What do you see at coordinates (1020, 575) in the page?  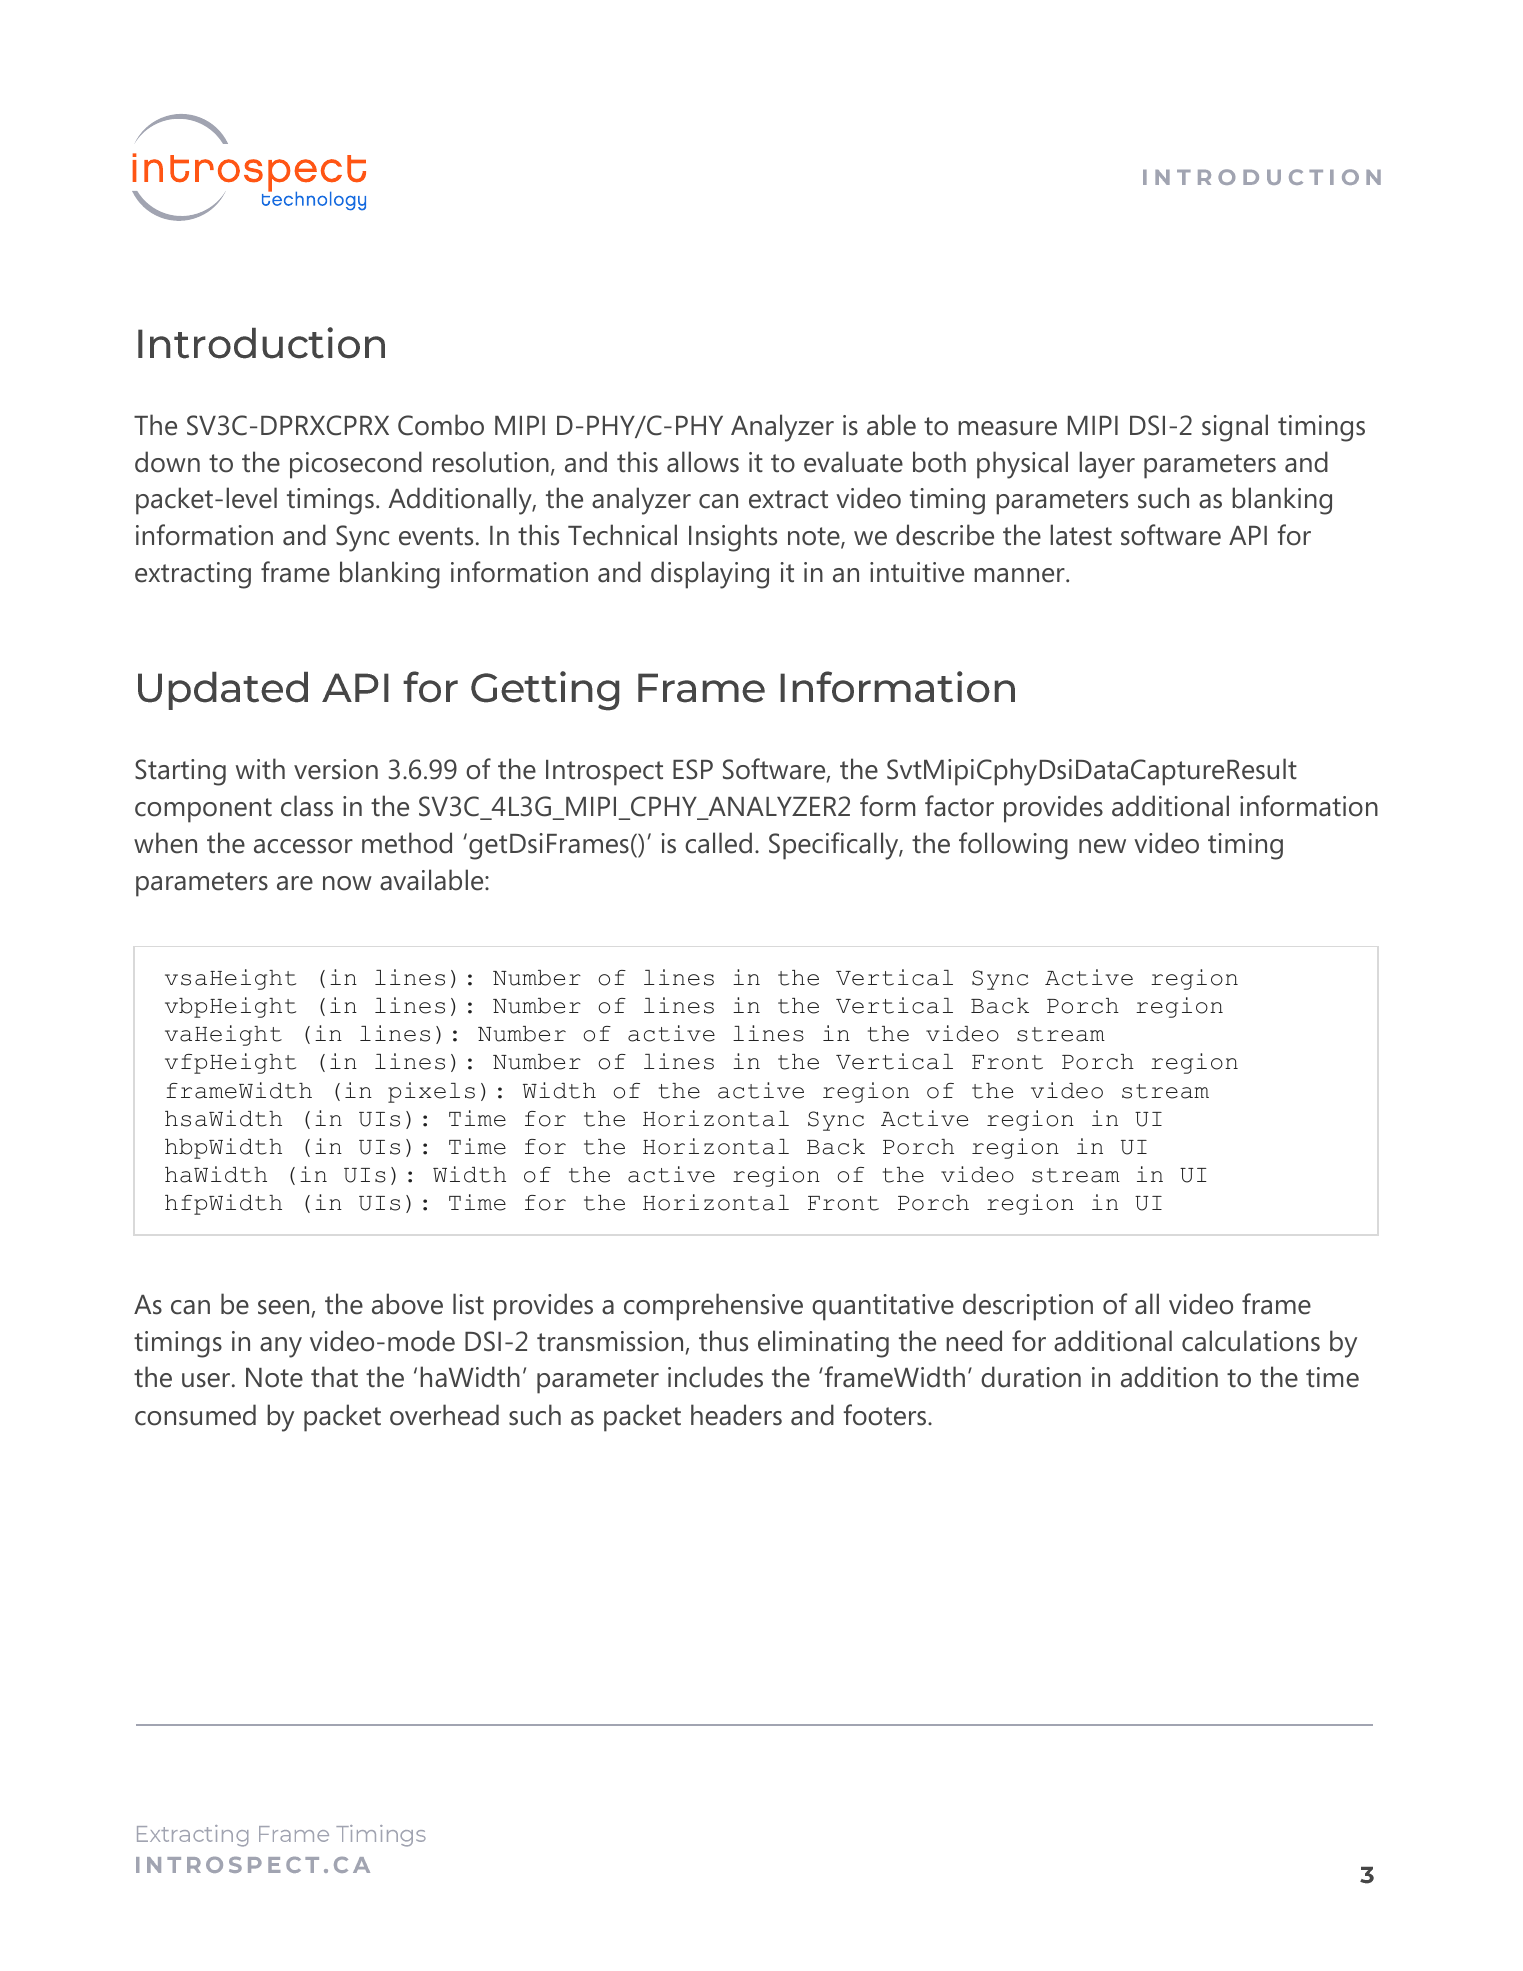 I see `manner` at bounding box center [1020, 575].
